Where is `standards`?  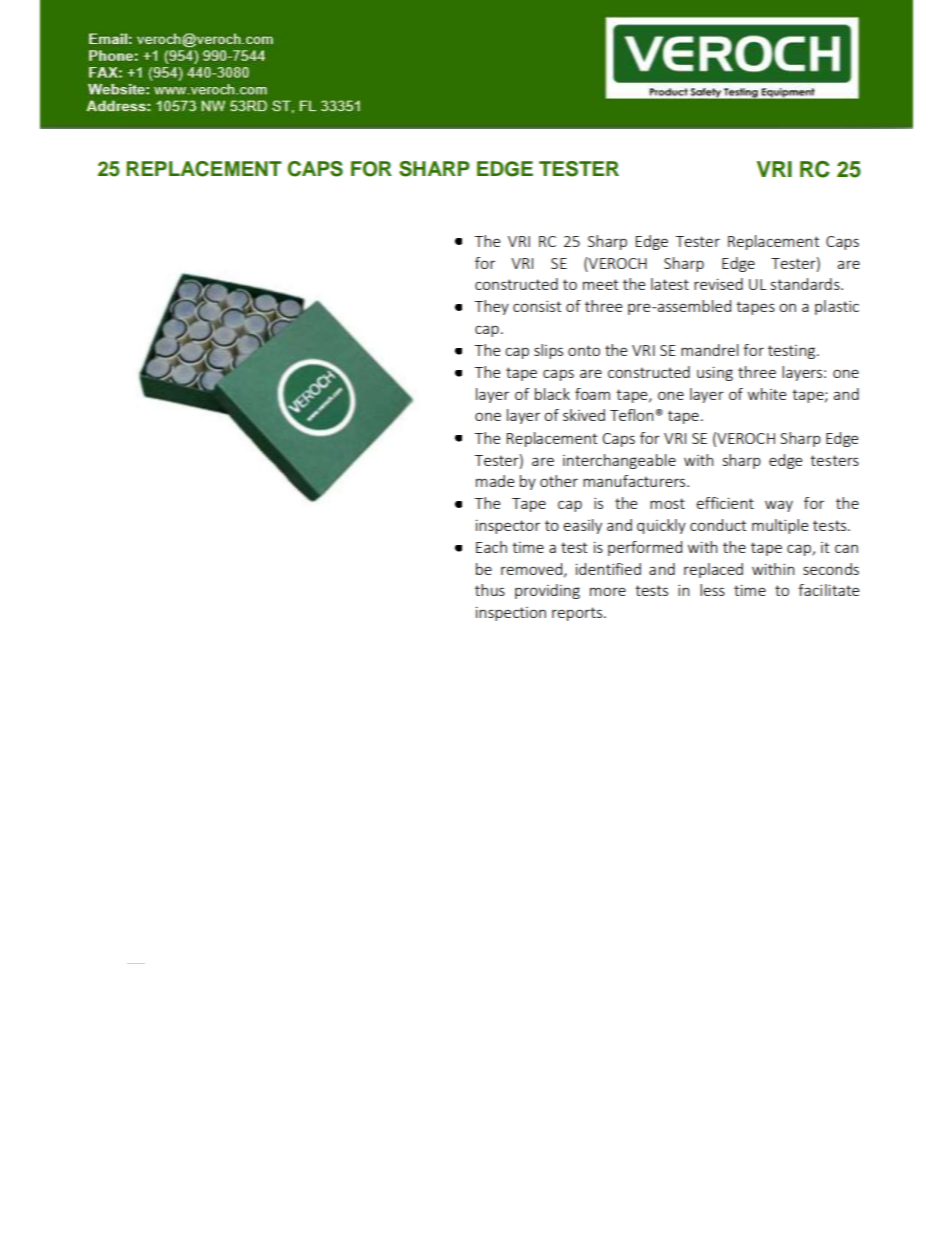 standards is located at coordinates (806, 284).
